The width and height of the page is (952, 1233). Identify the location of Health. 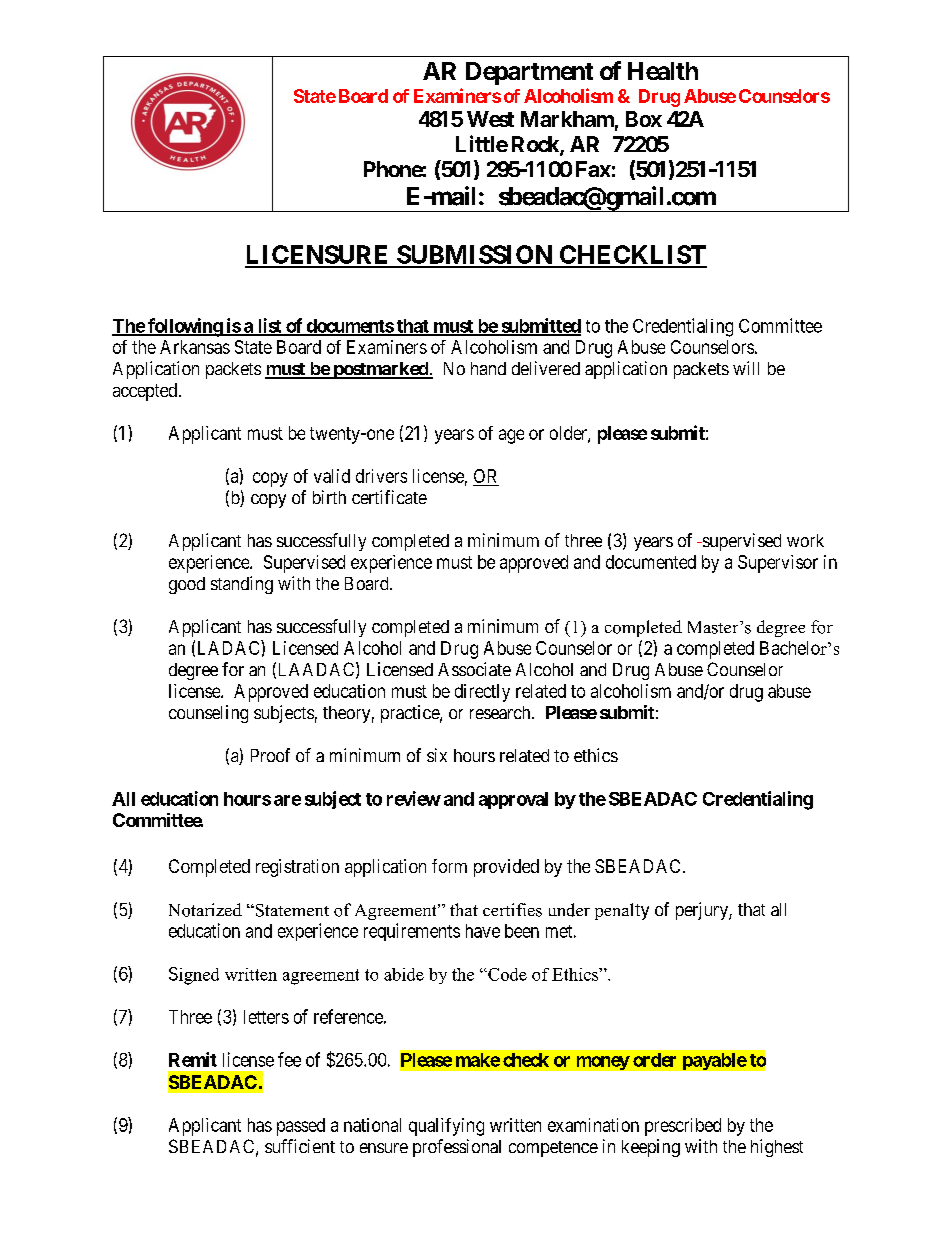
(663, 71).
